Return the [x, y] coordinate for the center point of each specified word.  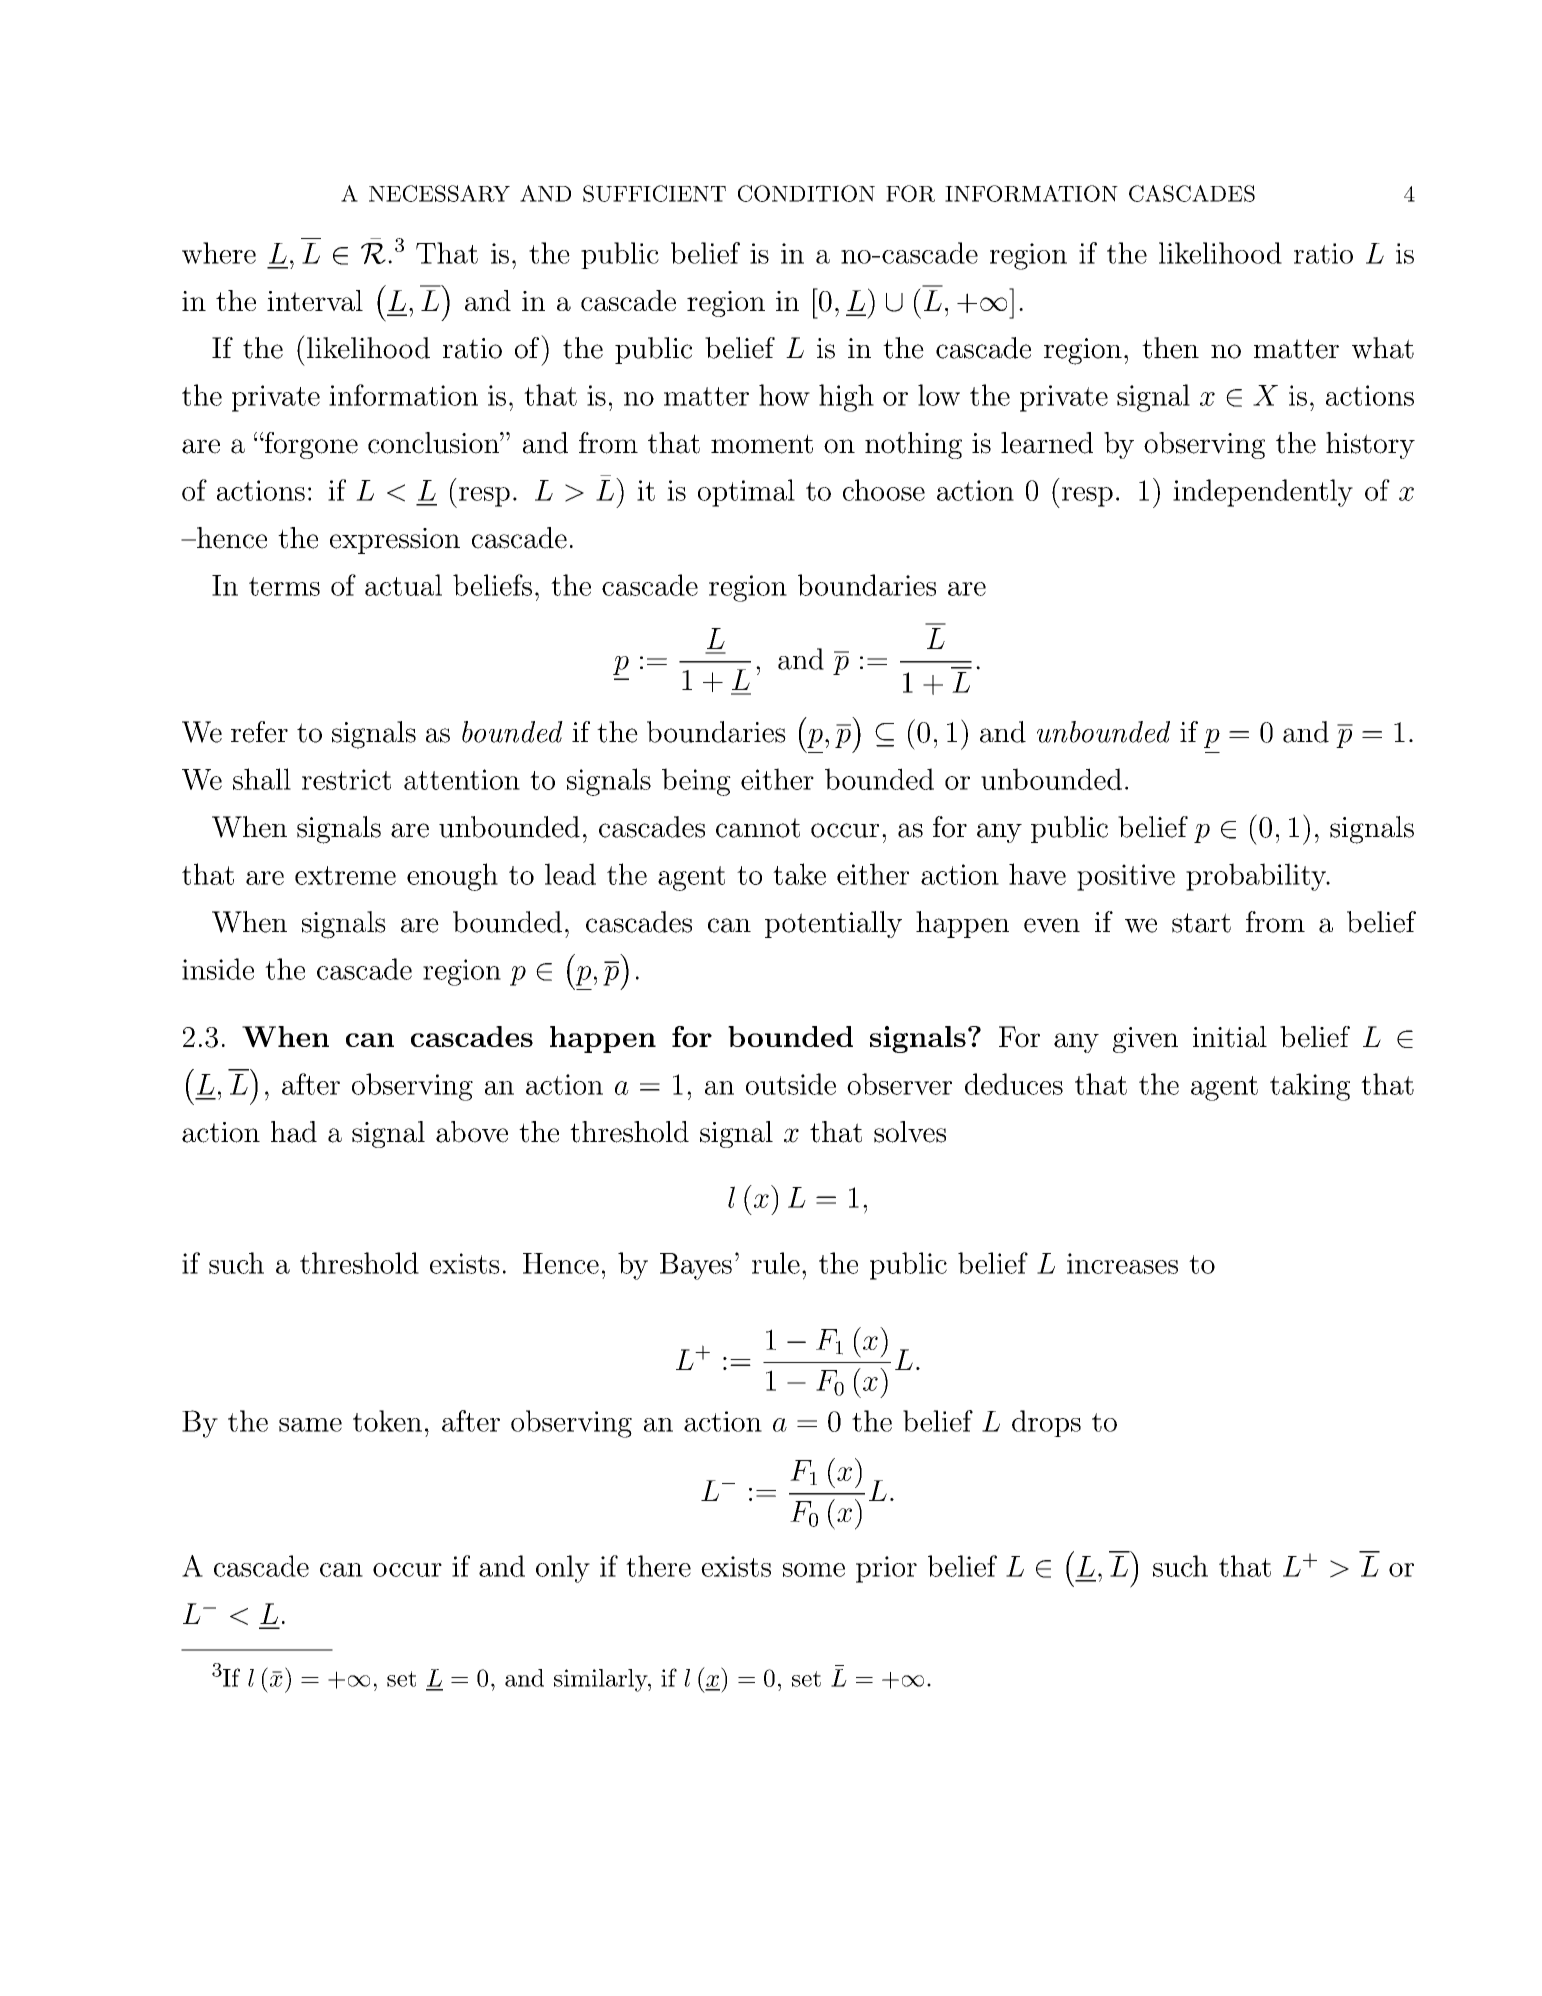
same [310, 1425]
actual [403, 585]
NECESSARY [439, 193]
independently [1263, 493]
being [696, 782]
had [294, 1132]
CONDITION [806, 193]
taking [1310, 1087]
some [814, 1570]
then [1170, 348]
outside [791, 1084]
